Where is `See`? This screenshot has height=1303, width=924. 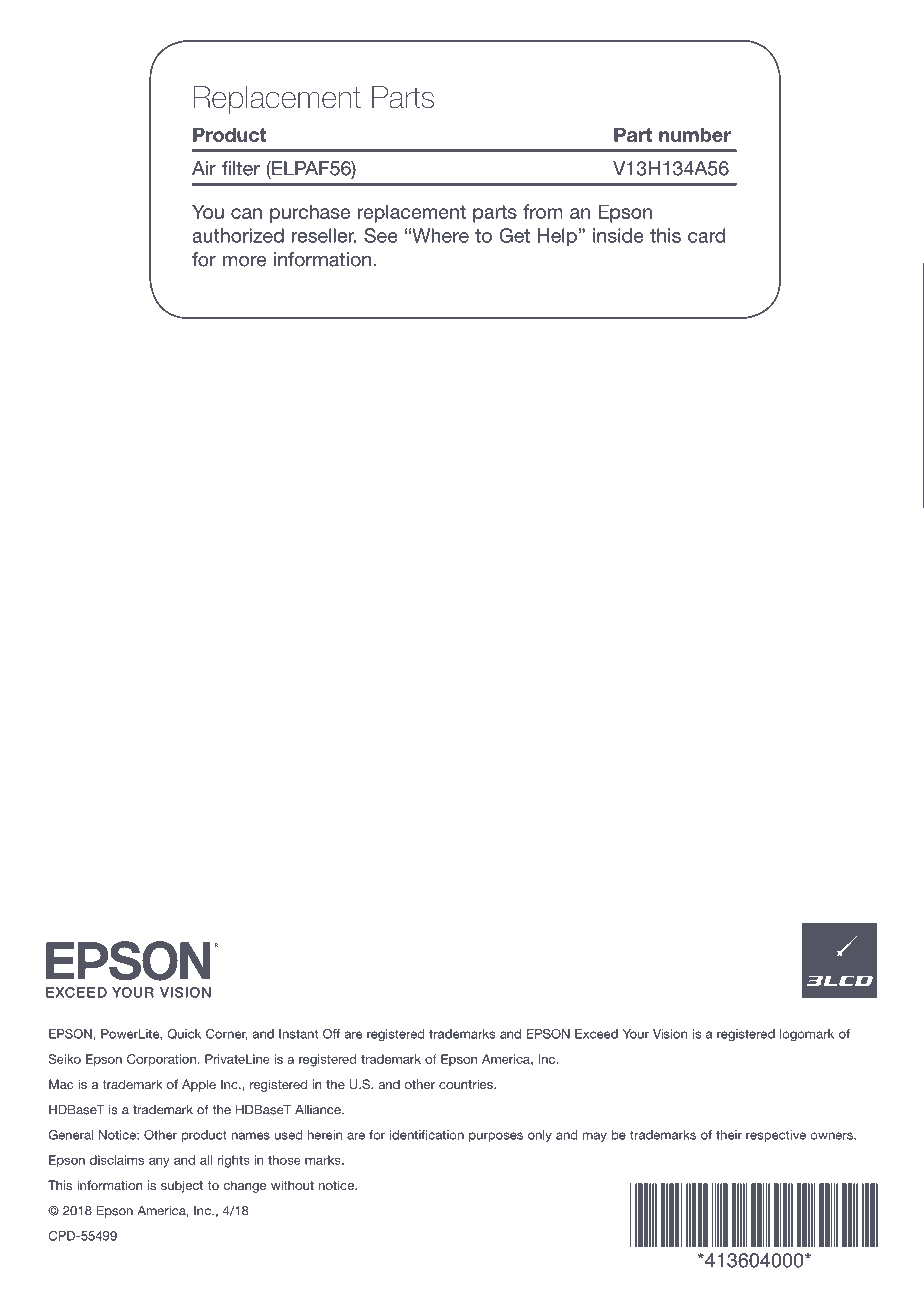
See is located at coordinates (381, 235).
